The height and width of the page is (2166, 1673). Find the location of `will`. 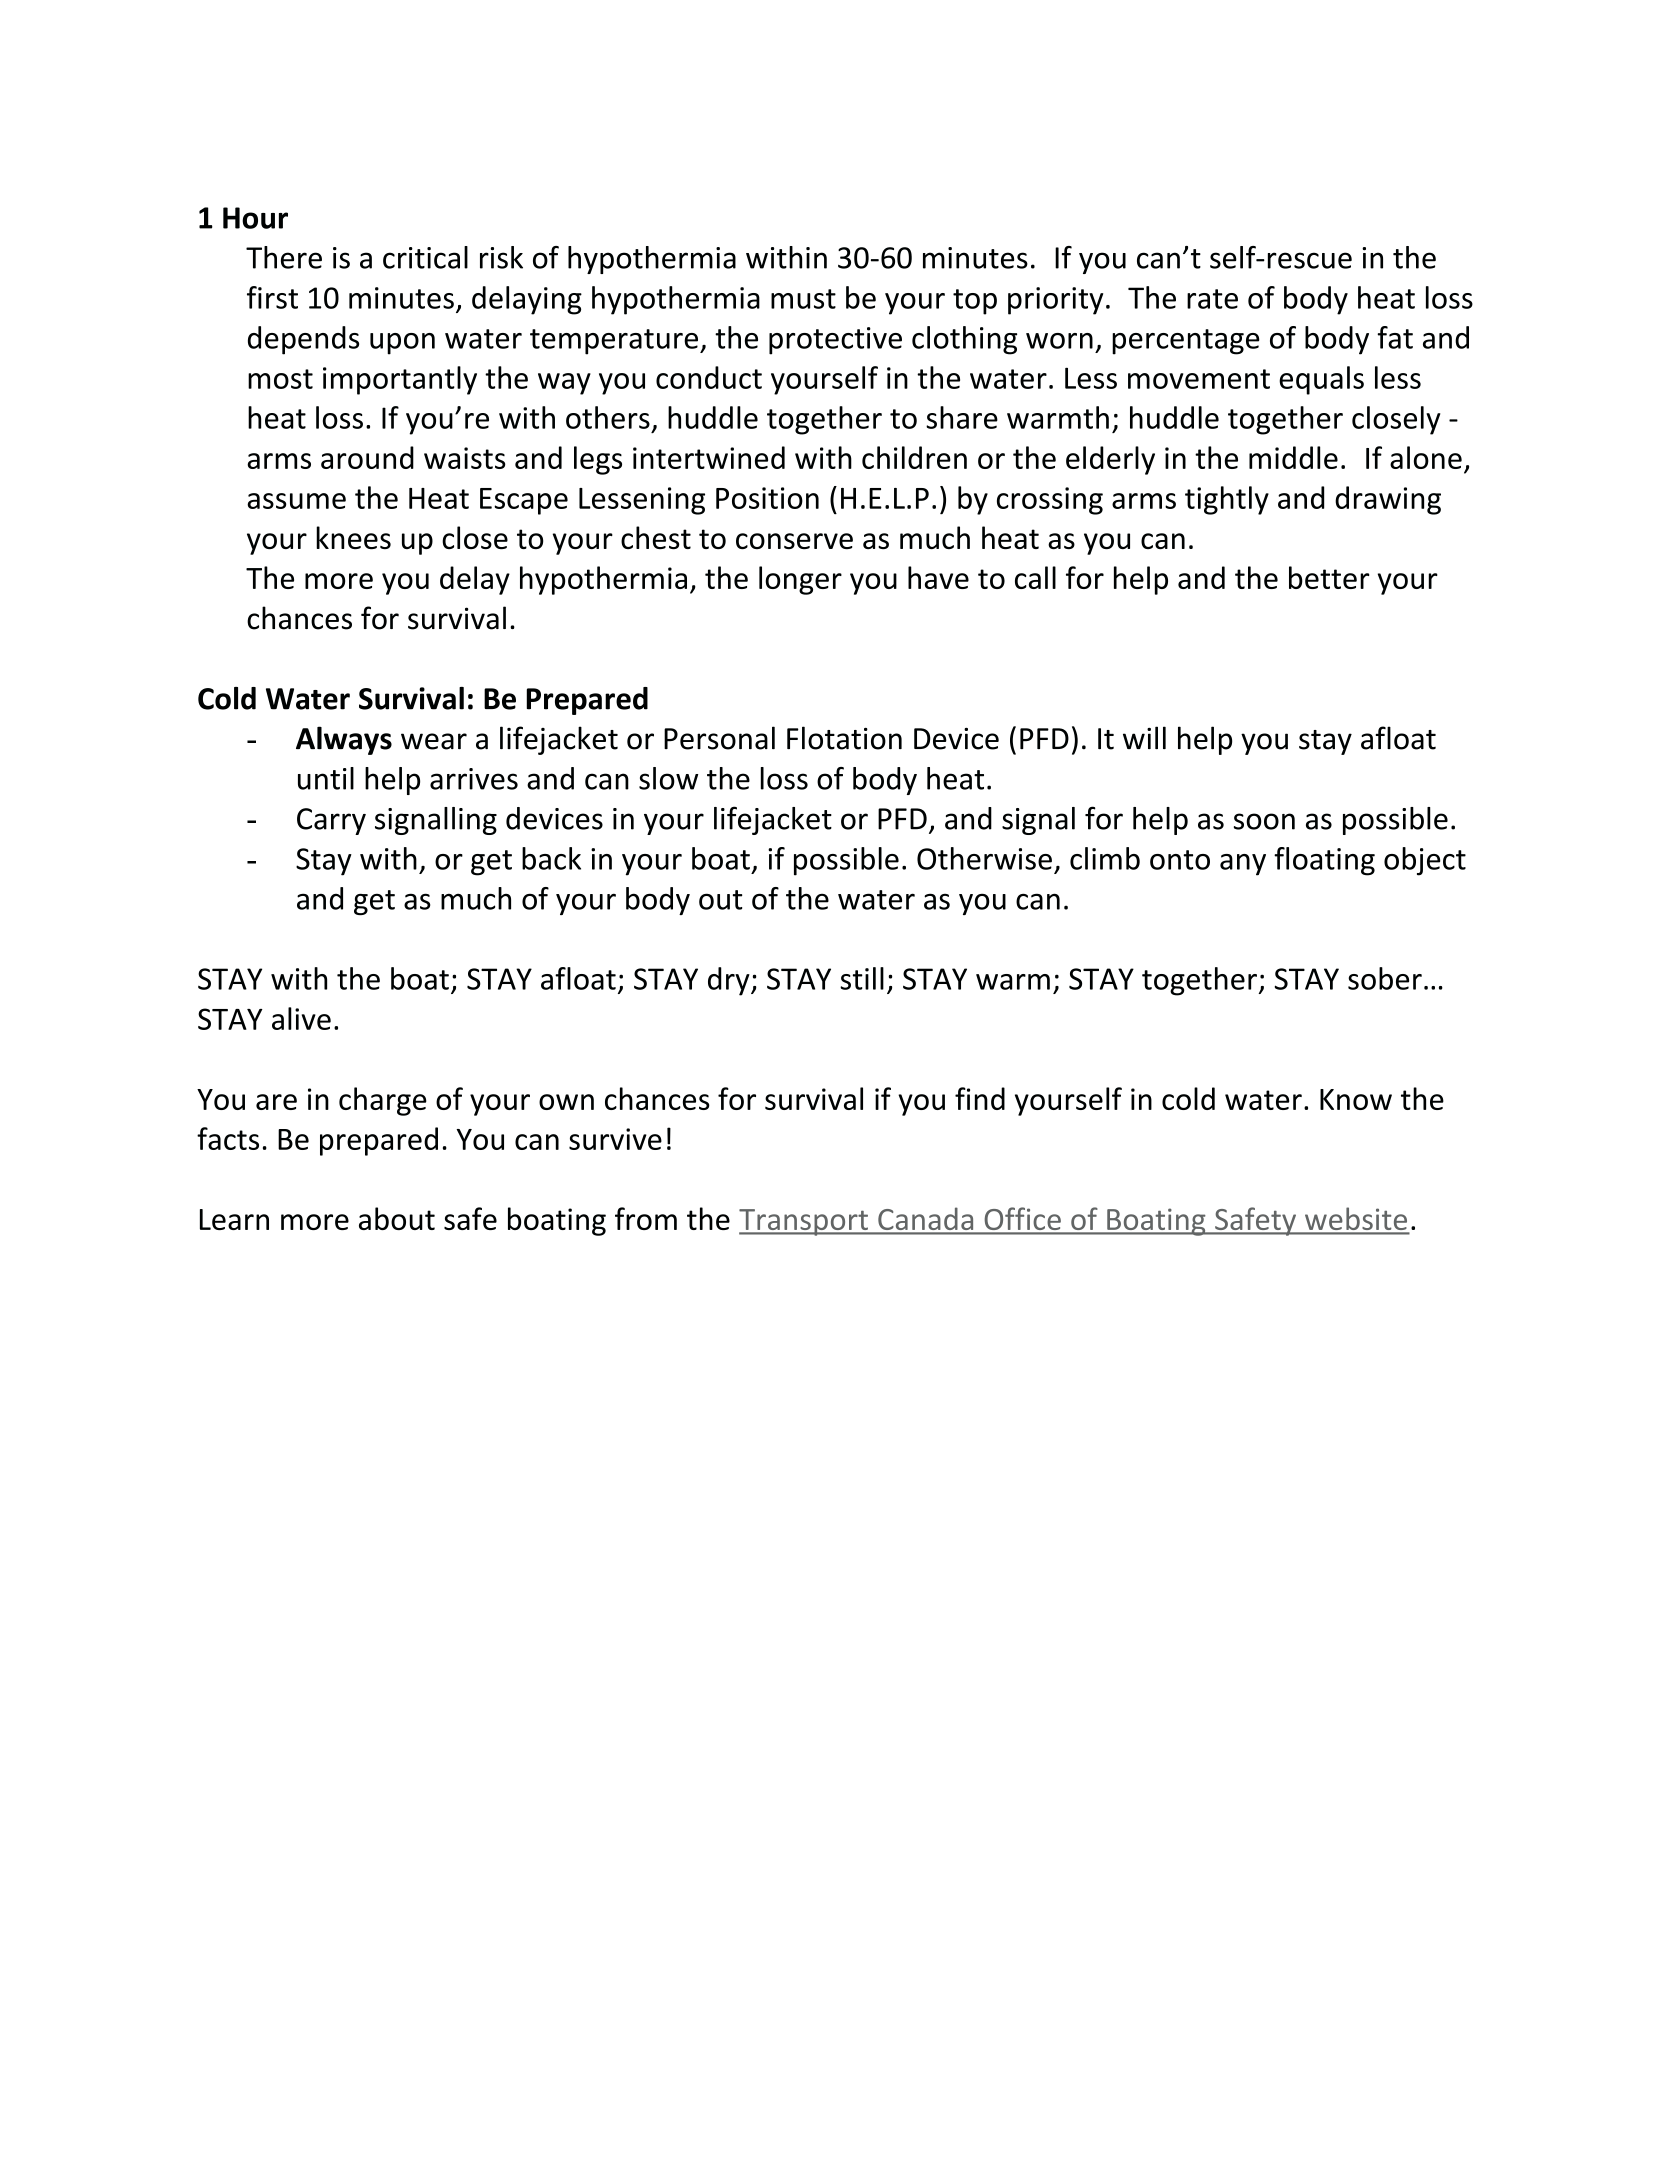

will is located at coordinates (1144, 737).
